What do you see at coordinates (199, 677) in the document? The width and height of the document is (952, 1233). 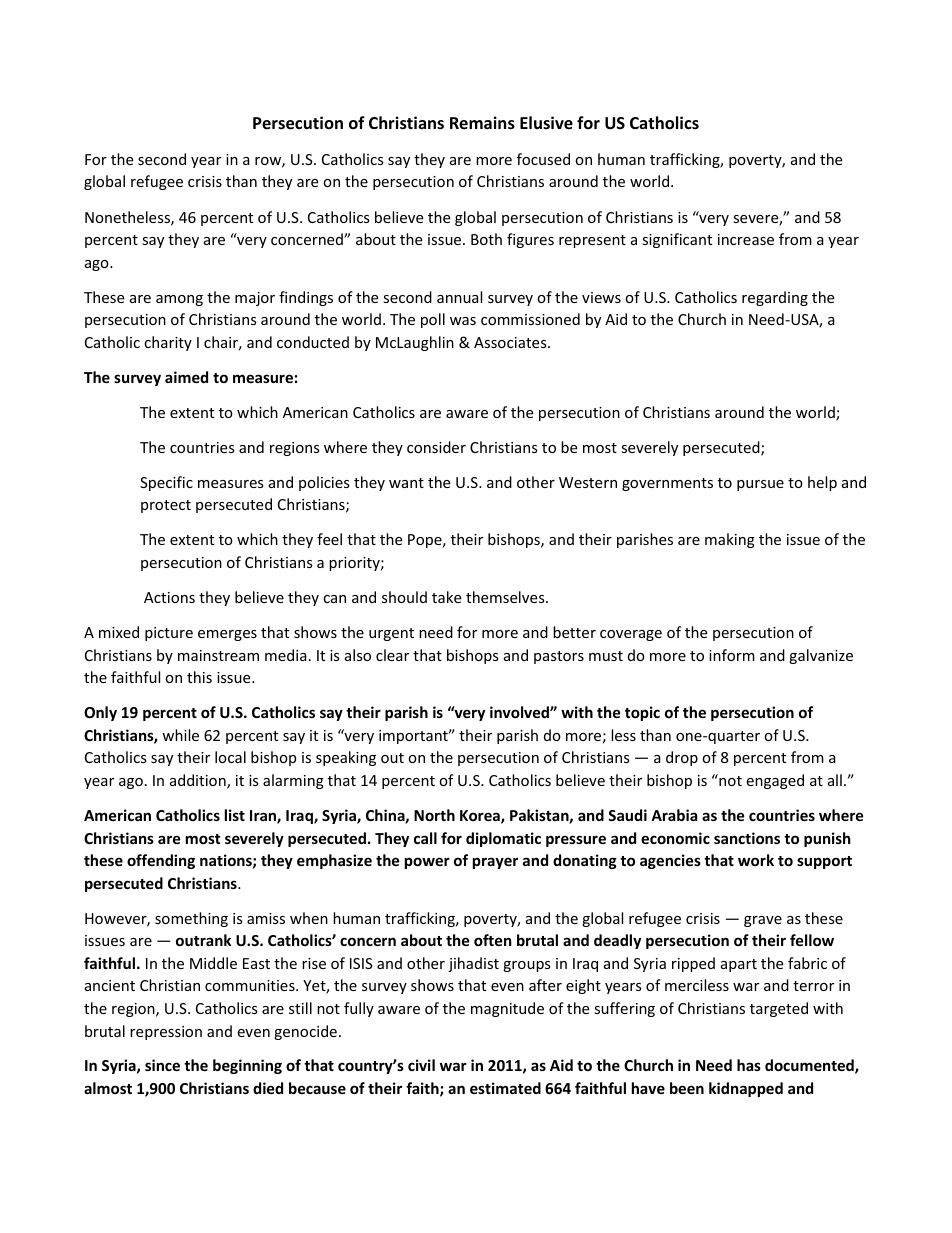 I see `this` at bounding box center [199, 677].
